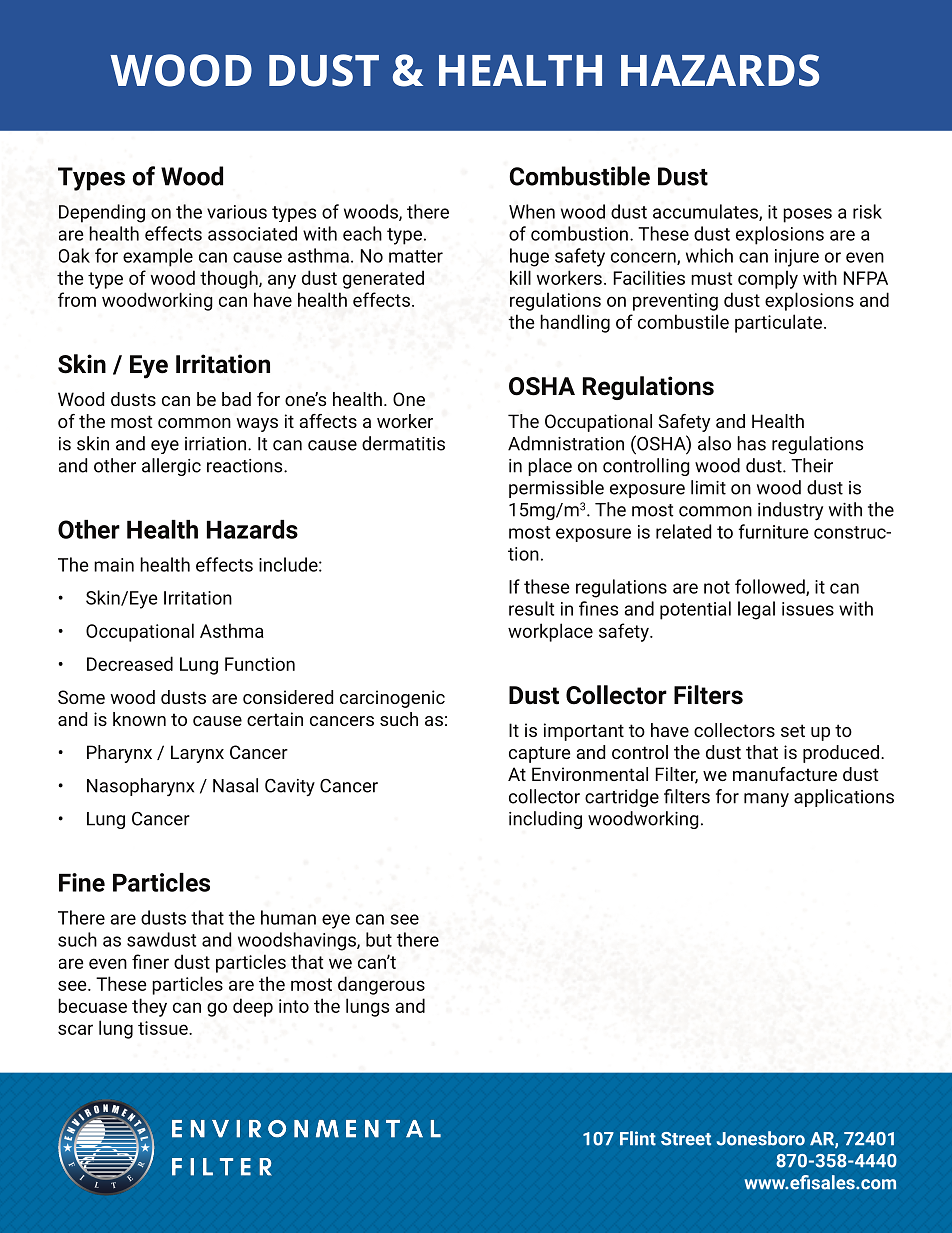 The image size is (952, 1233). I want to click on result, so click(531, 608).
